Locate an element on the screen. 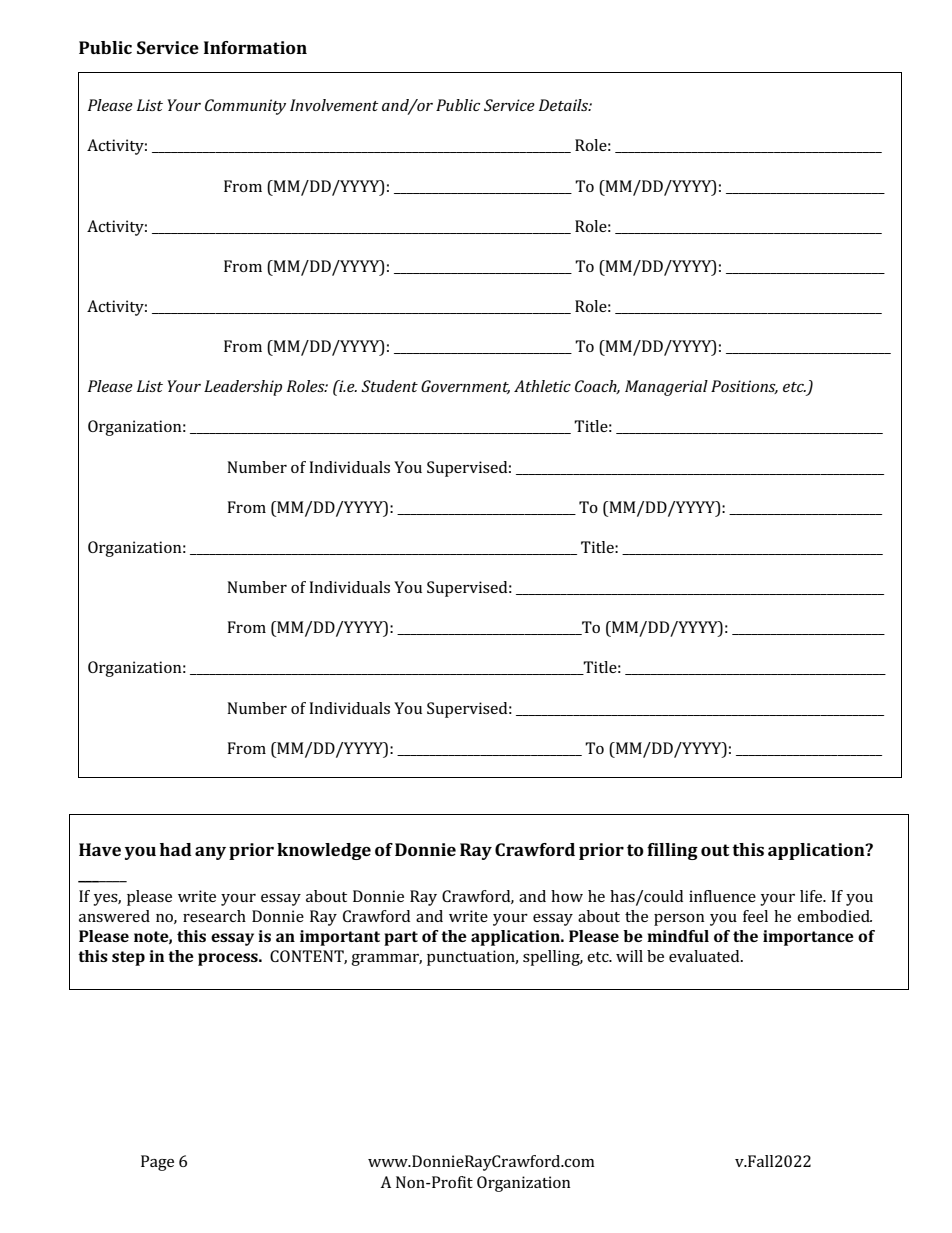 This screenshot has height=1233, width=952. Page is located at coordinates (157, 1163).
